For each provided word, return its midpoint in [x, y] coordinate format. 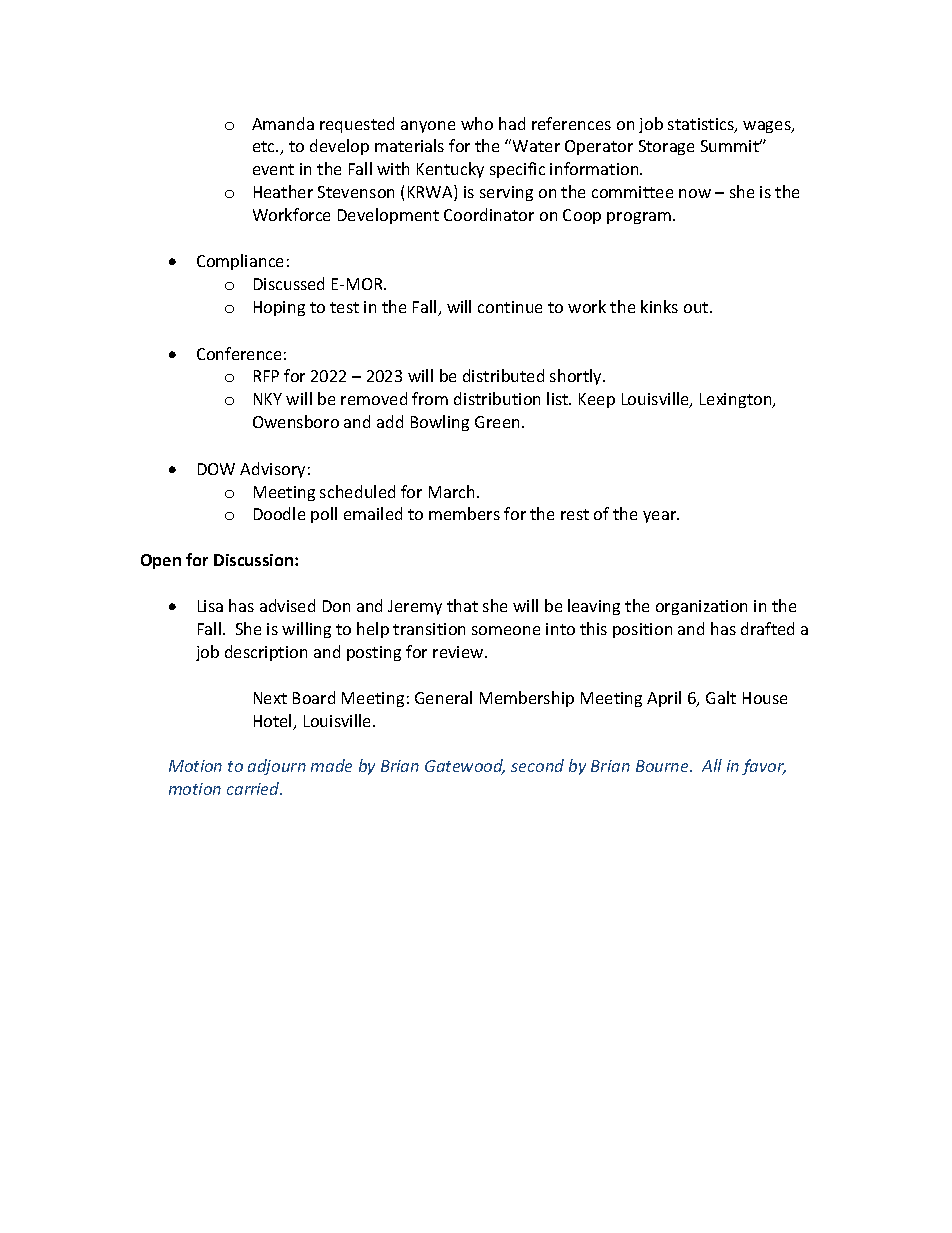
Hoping [279, 308]
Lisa [210, 606]
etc [265, 146]
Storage [666, 147]
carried [254, 788]
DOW [216, 469]
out [697, 307]
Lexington [737, 400]
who [477, 123]
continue [510, 307]
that [462, 605]
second [537, 765]
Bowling [440, 423]
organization [701, 607]
